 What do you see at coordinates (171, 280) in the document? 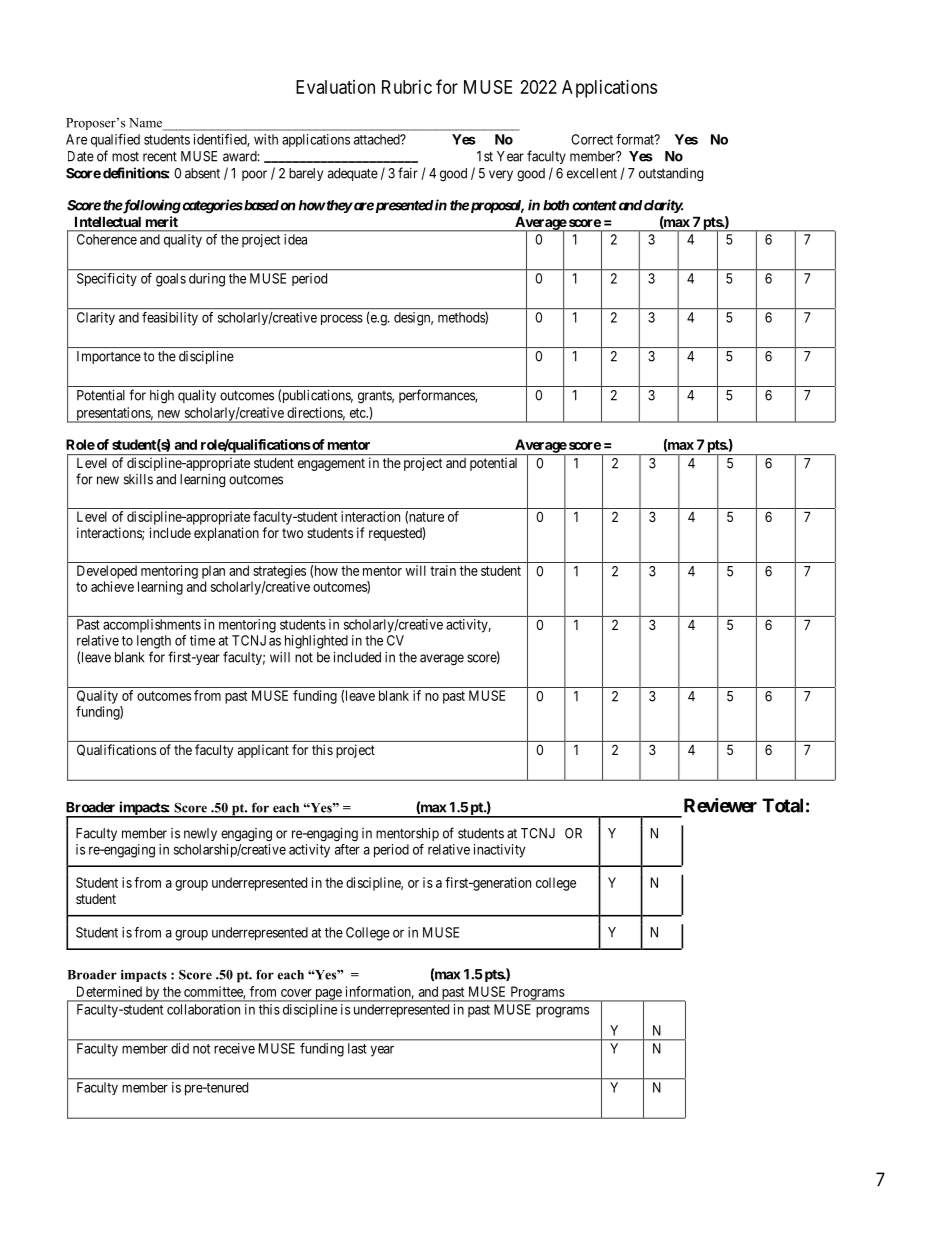
I see `goals` at bounding box center [171, 280].
